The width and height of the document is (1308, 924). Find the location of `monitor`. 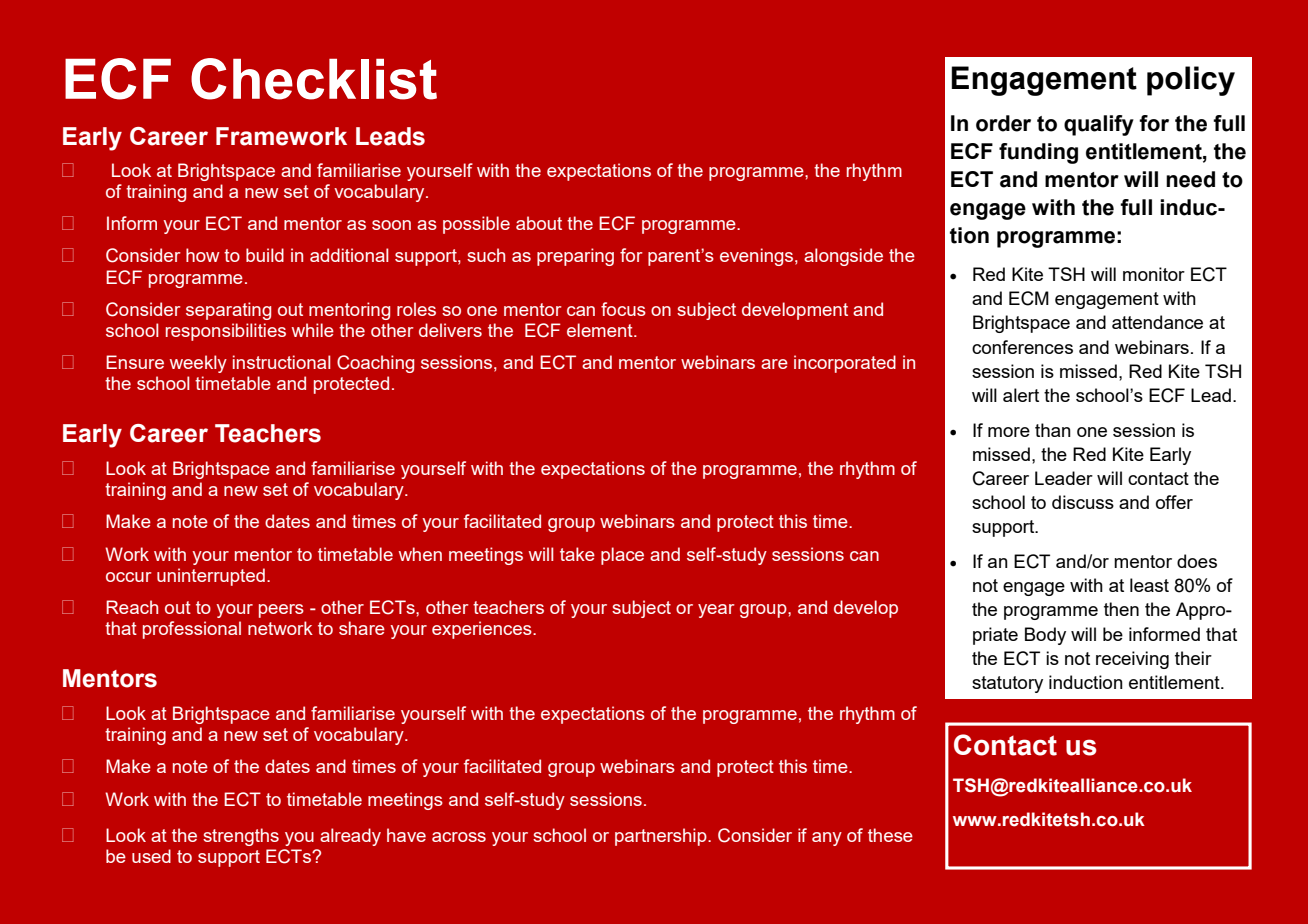

monitor is located at coordinates (1154, 274).
